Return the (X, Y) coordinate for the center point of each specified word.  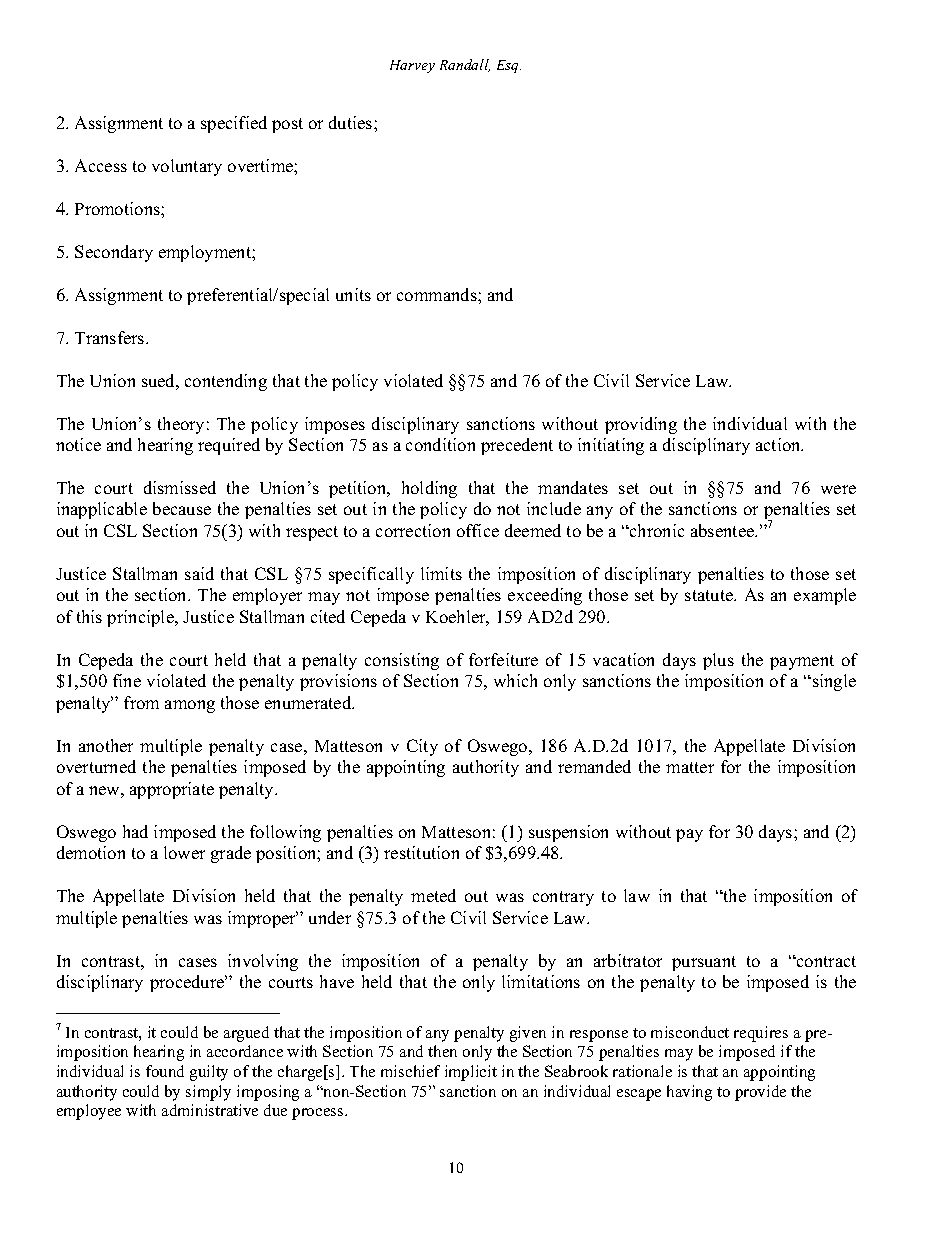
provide (760, 1093)
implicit (471, 1073)
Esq (509, 66)
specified (234, 124)
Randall (465, 65)
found (165, 1071)
